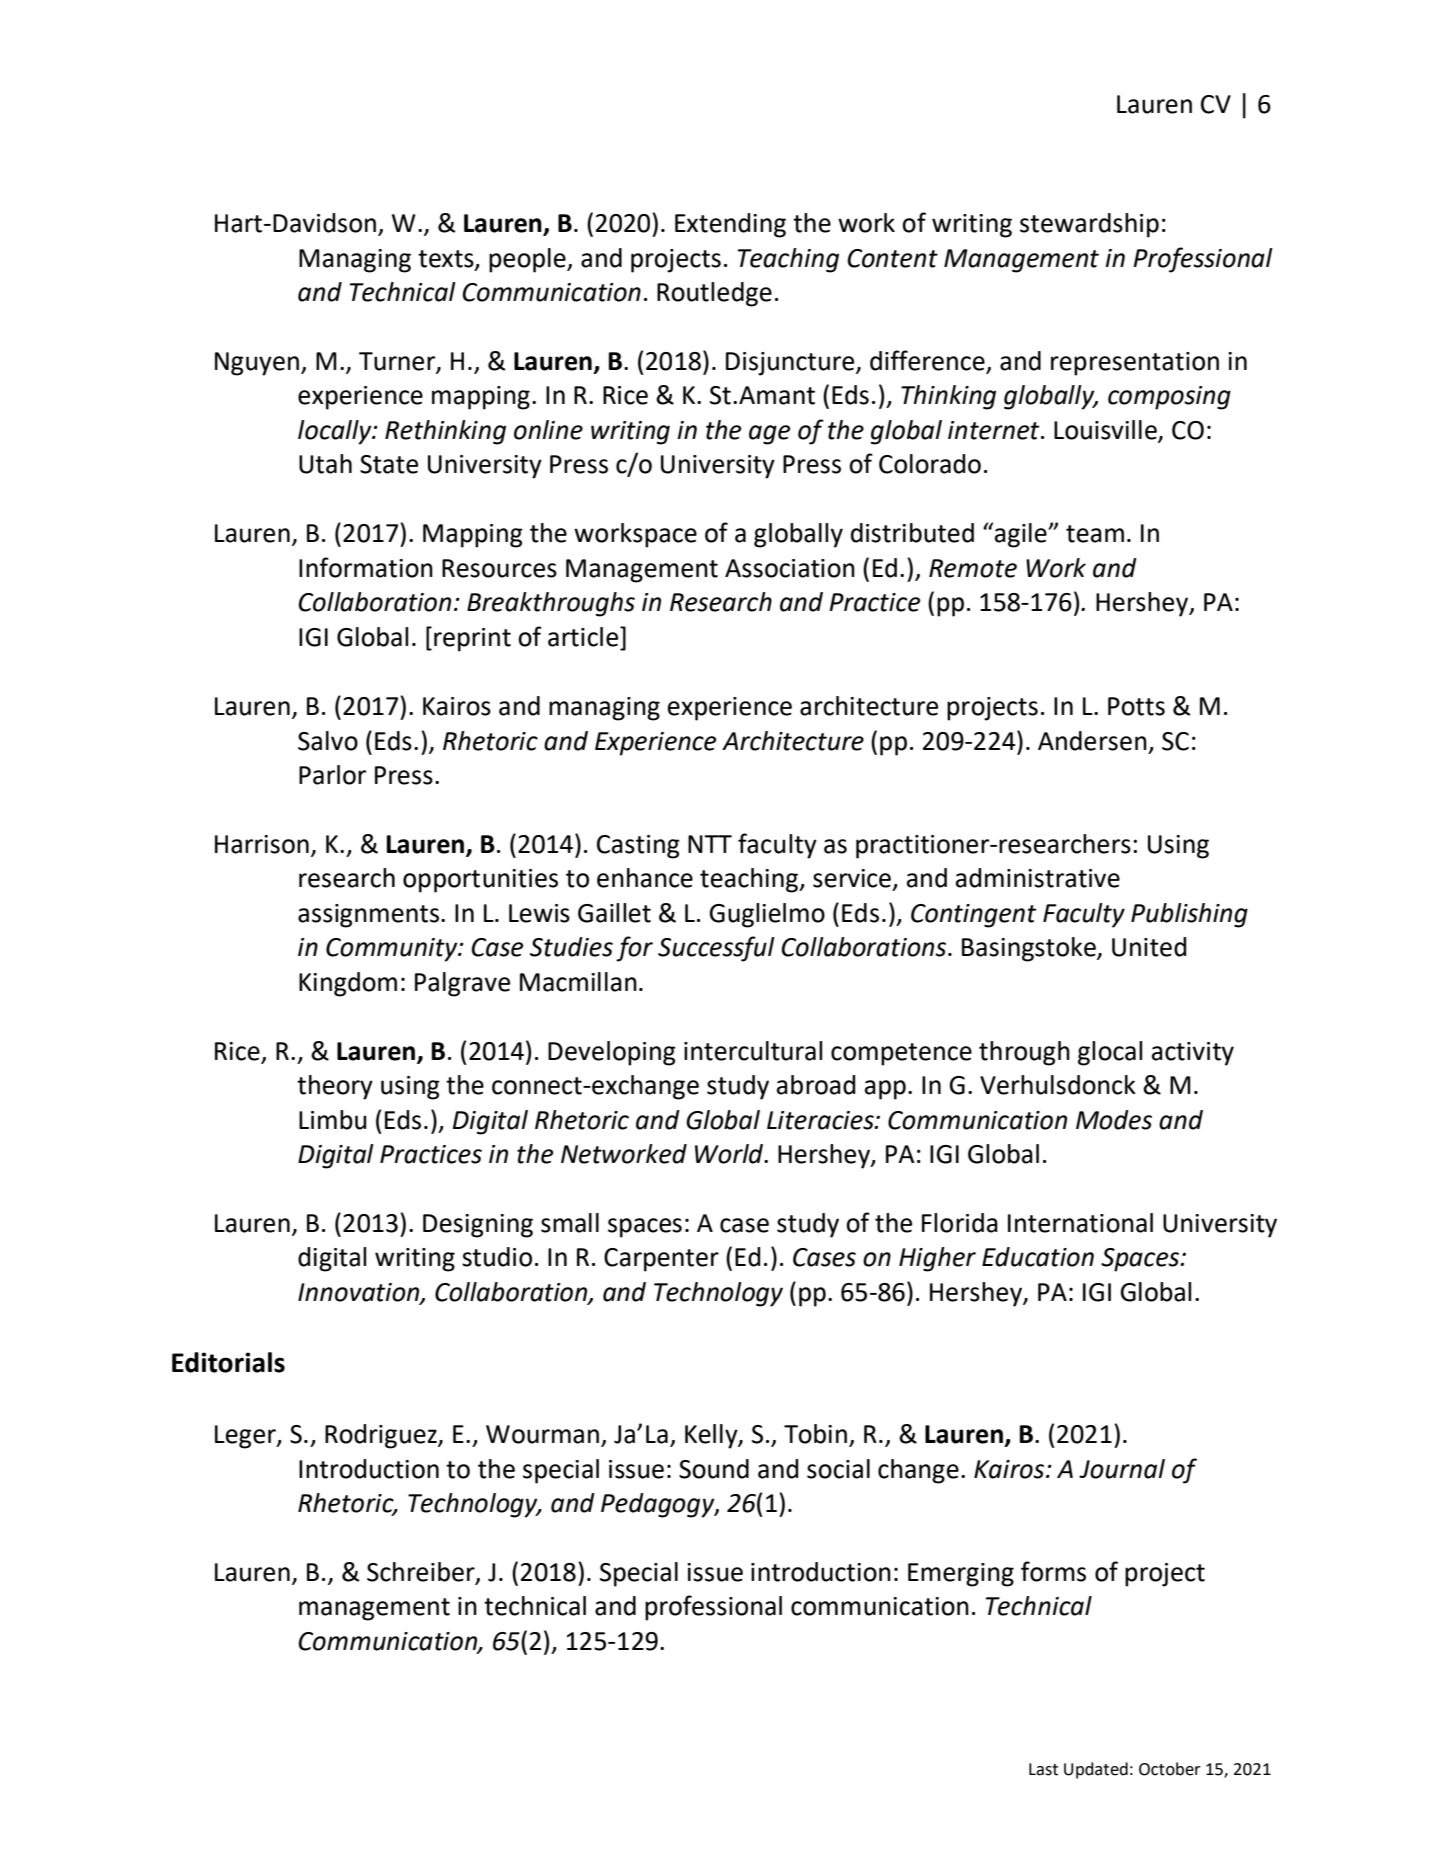  Describe the element at coordinates (359, 1293) in the image. I see `Innovation` at that location.
